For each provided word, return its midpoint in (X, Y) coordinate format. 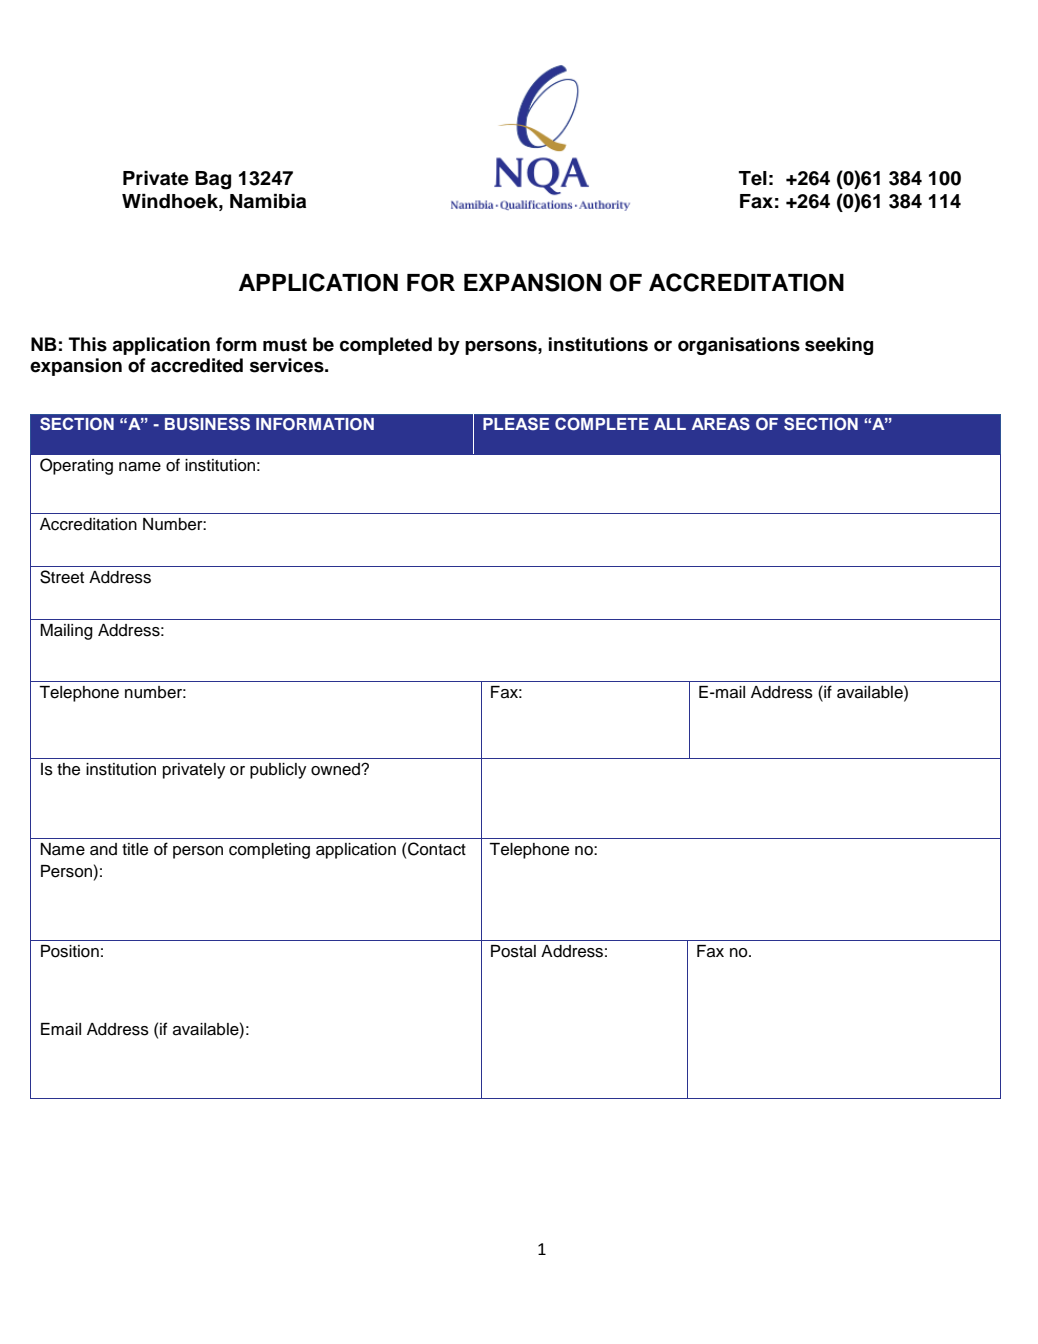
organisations (739, 346)
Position (70, 951)
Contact (437, 849)
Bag (213, 180)
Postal (513, 951)
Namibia (268, 201)
